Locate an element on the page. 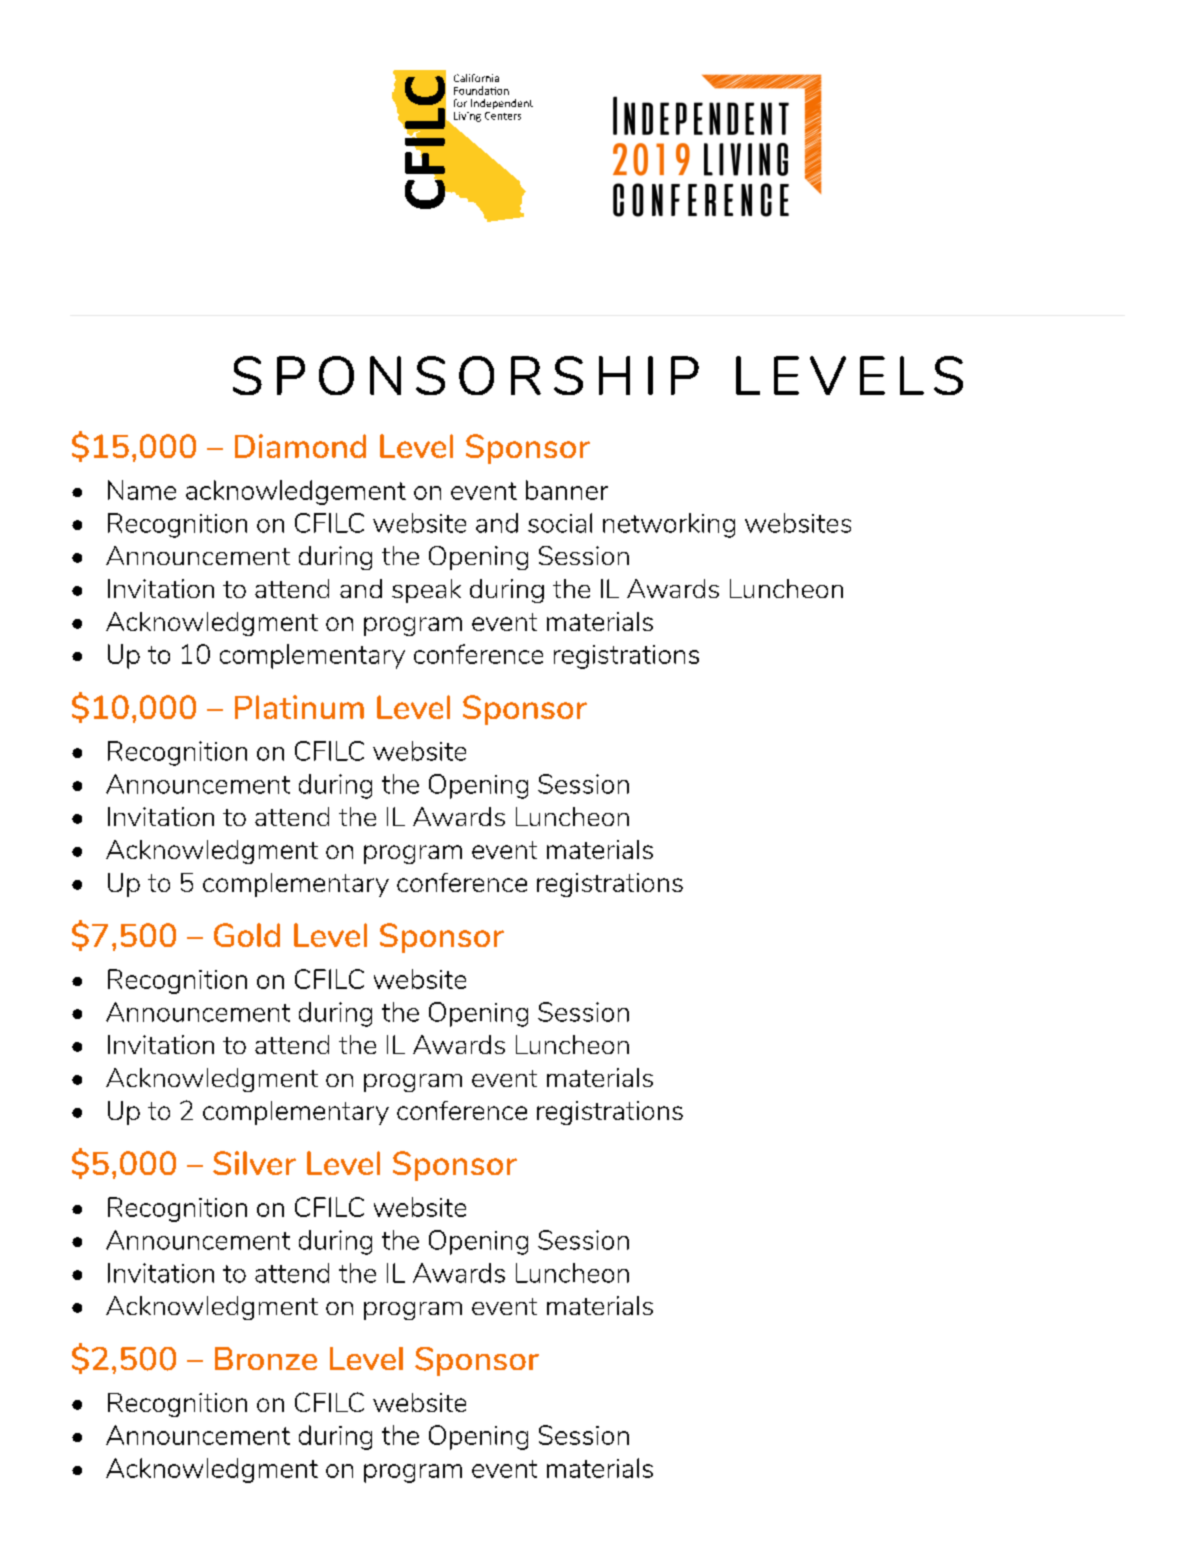 Image resolution: width=1196 pixels, height=1548 pixels. Name is located at coordinates (142, 490).
